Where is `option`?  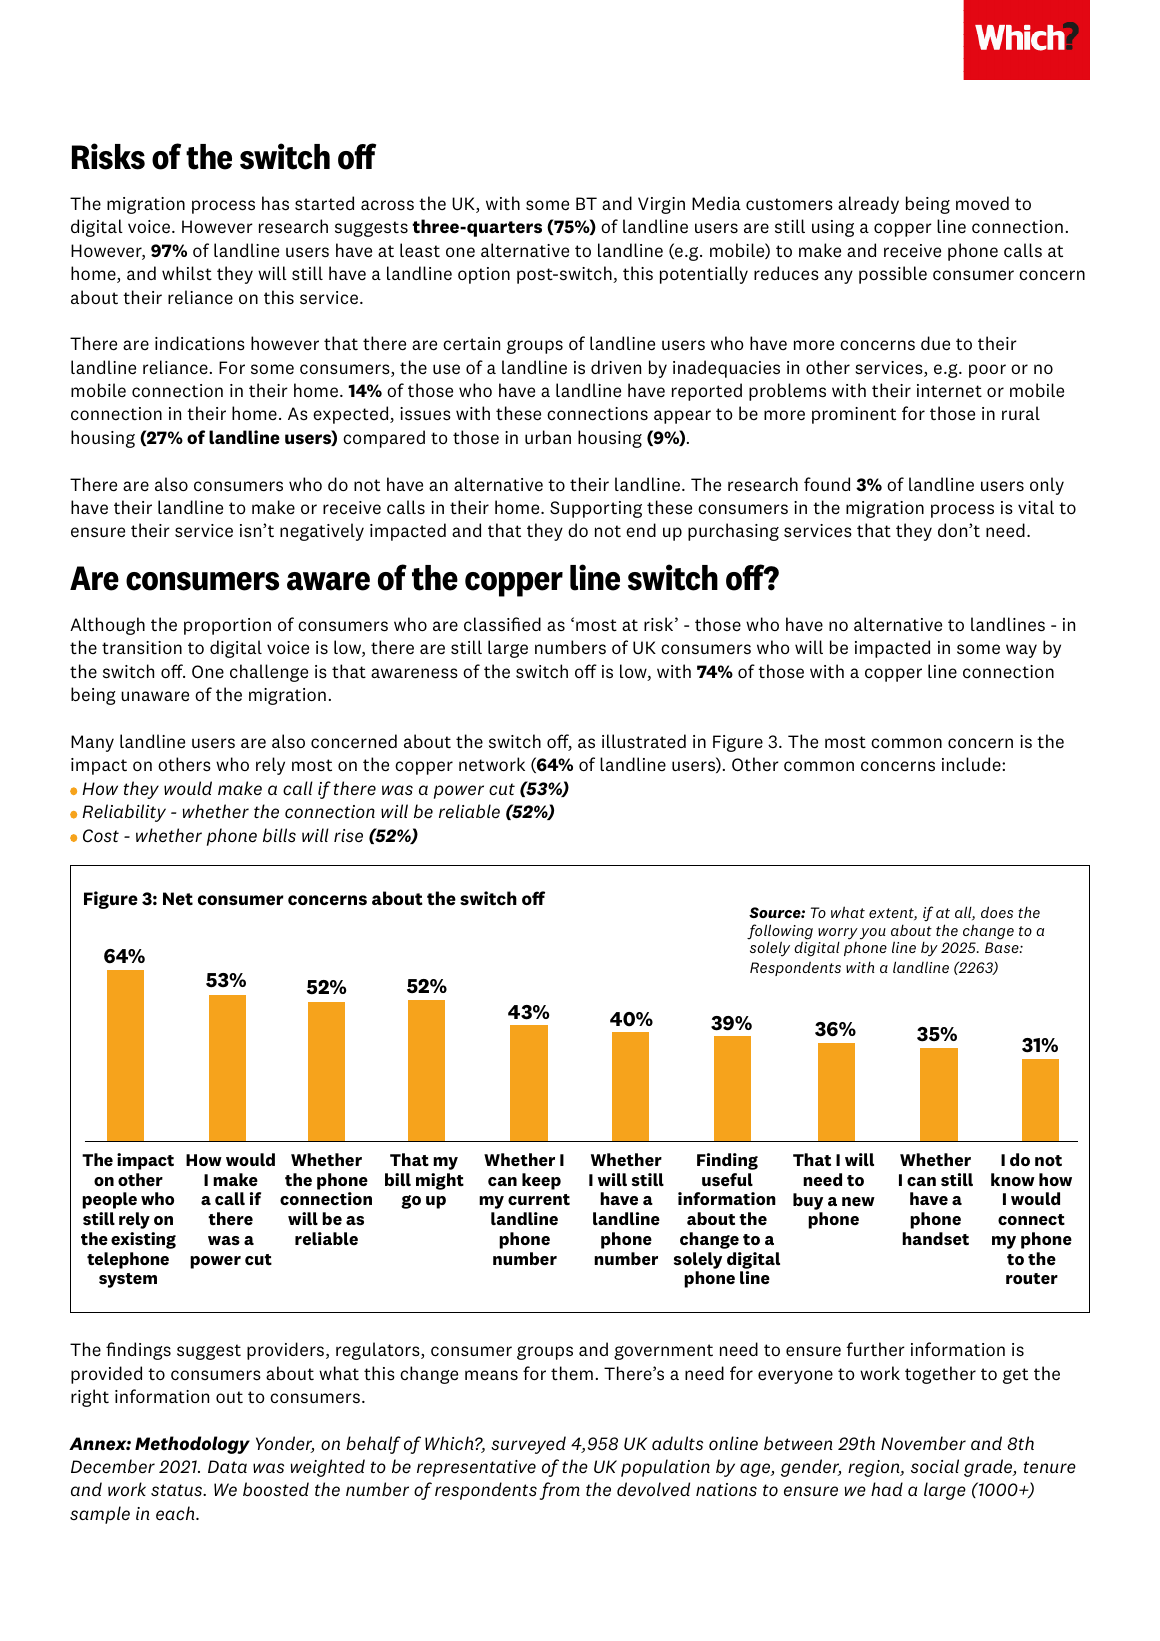
option is located at coordinates (484, 275).
